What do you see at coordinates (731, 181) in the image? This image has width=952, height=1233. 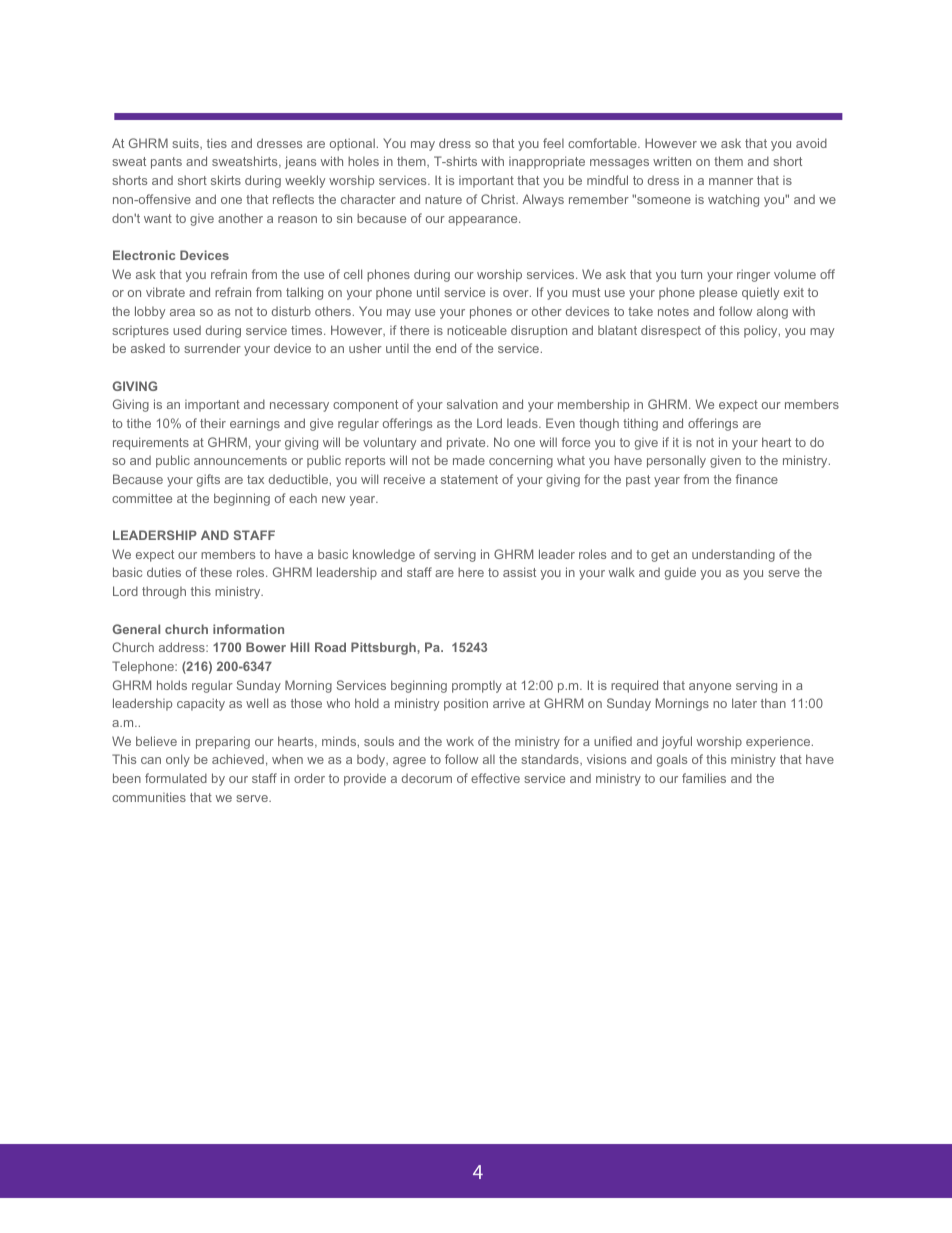 I see `manner` at bounding box center [731, 181].
